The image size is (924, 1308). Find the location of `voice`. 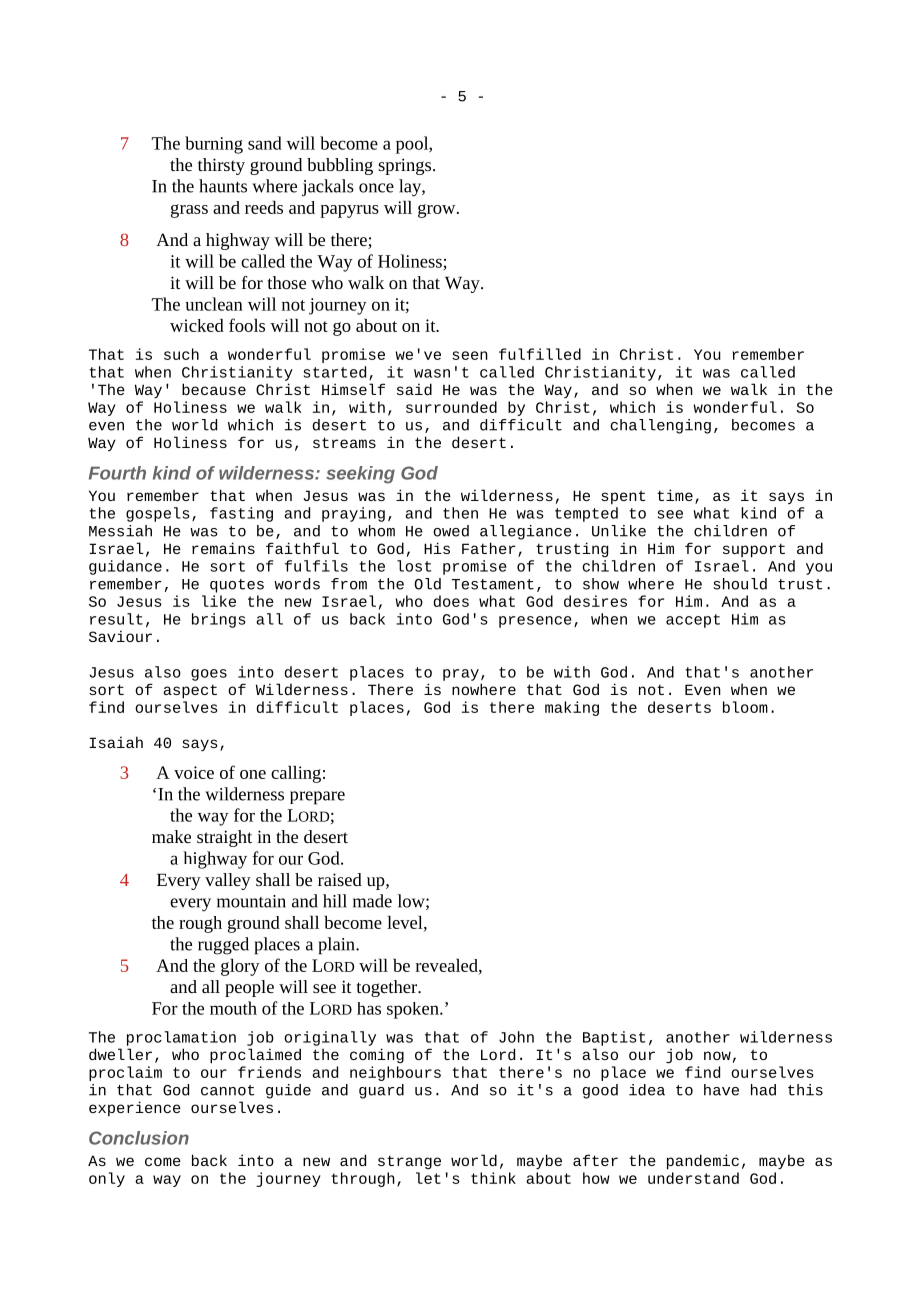

voice is located at coordinates (194, 772).
